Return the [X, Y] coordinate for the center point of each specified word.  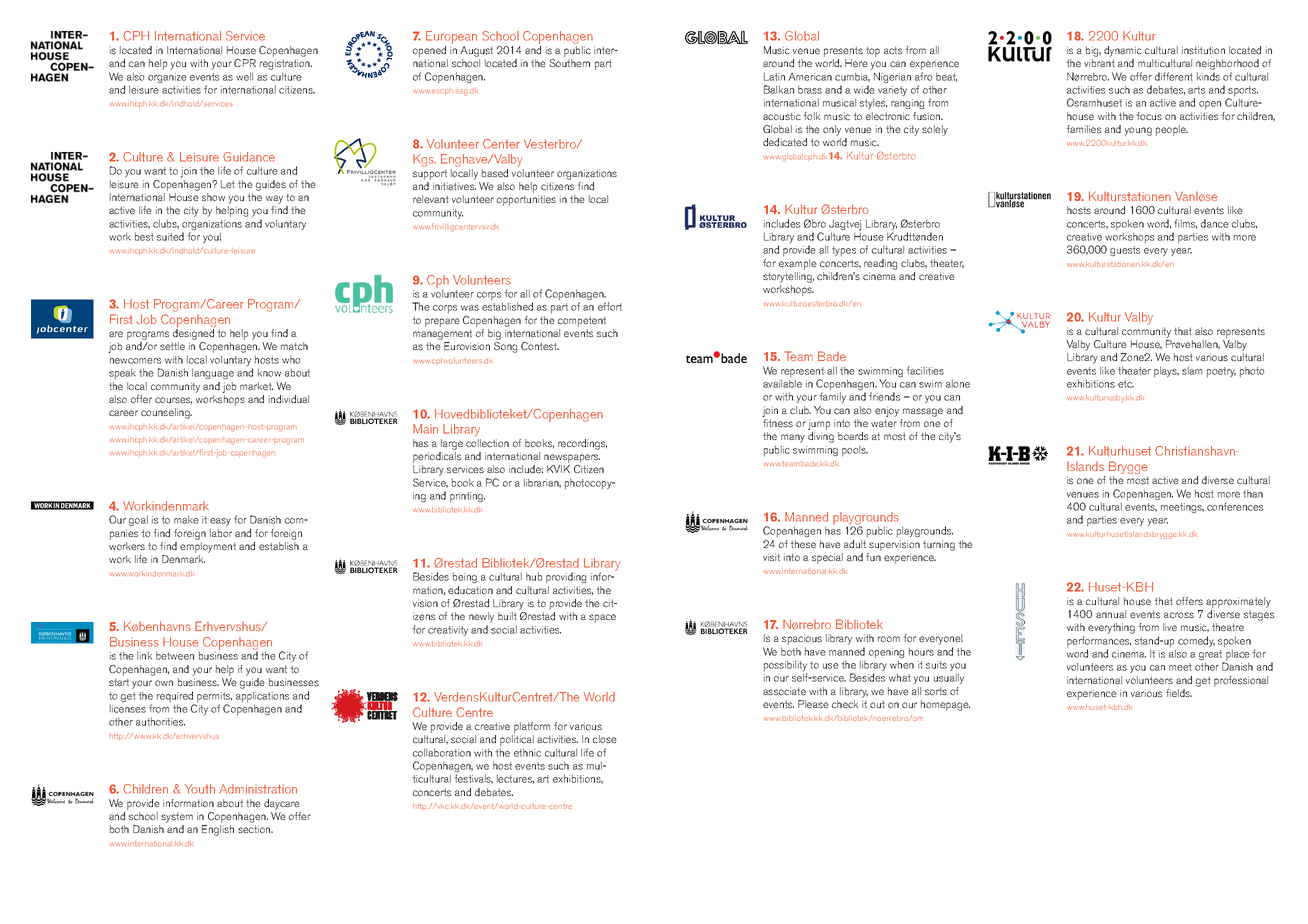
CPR [245, 63]
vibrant [1099, 63]
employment [208, 547]
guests [1125, 251]
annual [1111, 614]
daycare [282, 804]
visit [771, 557]
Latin [774, 76]
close [605, 739]
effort [610, 306]
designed [193, 333]
